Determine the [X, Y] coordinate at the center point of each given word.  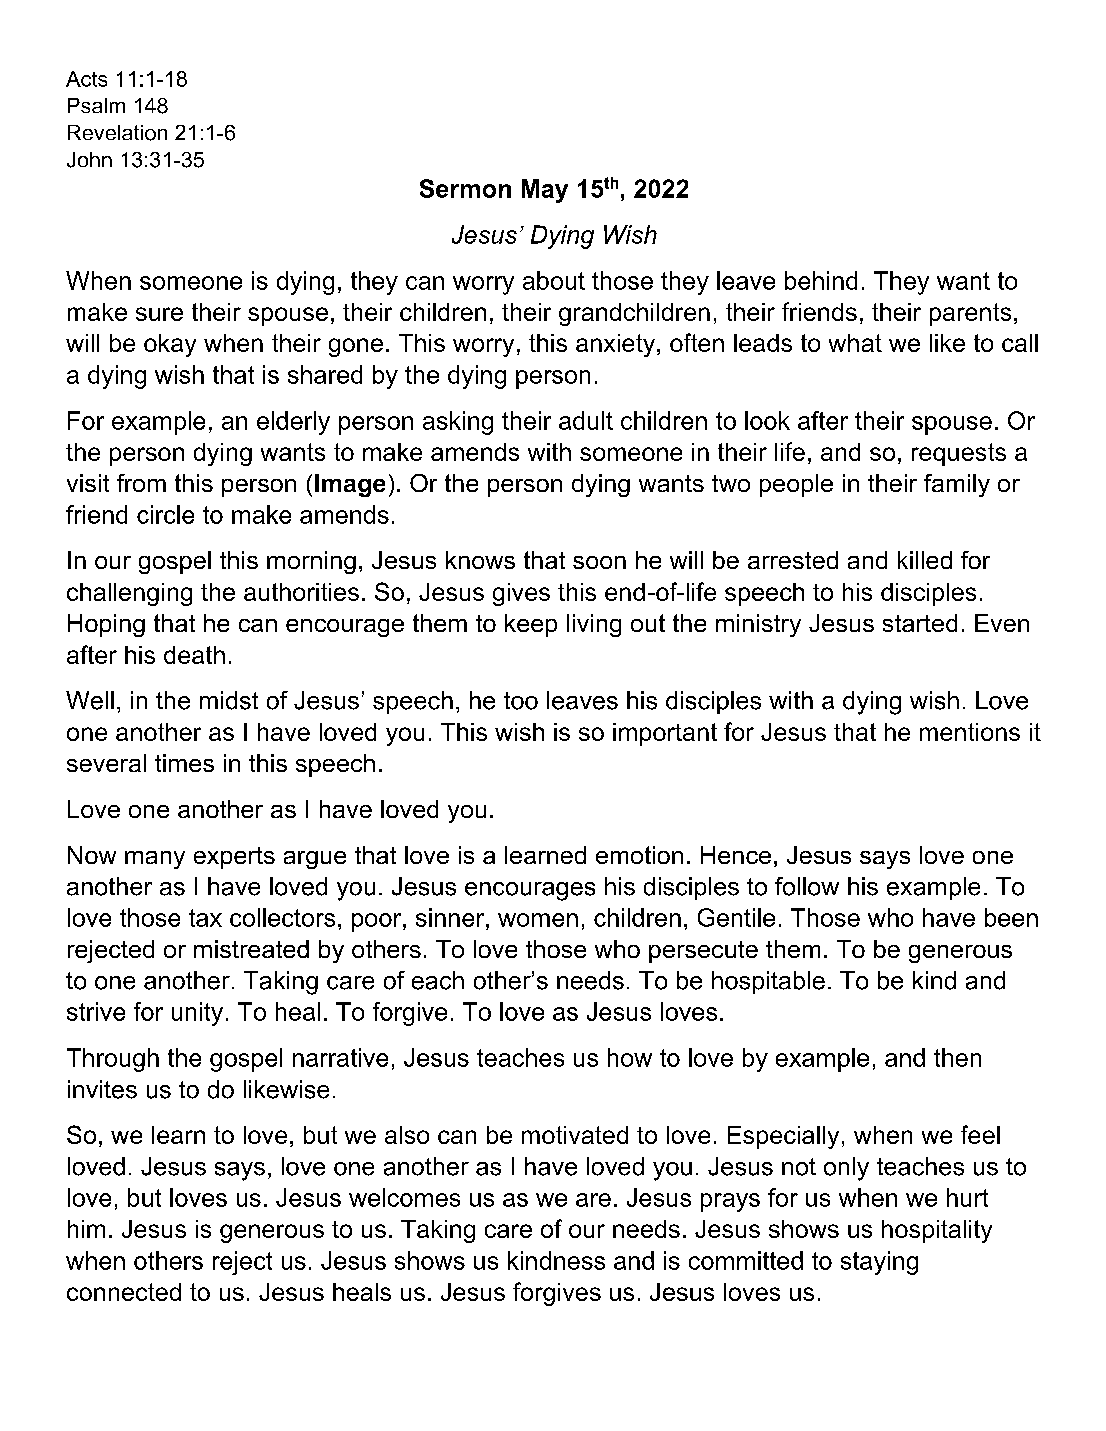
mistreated [251, 949]
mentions [970, 732]
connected [124, 1292]
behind [821, 280]
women [538, 920]
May [545, 191]
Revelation [117, 133]
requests [959, 454]
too [521, 701]
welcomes [404, 1197]
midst [229, 700]
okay [170, 345]
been [1011, 917]
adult [586, 420]
